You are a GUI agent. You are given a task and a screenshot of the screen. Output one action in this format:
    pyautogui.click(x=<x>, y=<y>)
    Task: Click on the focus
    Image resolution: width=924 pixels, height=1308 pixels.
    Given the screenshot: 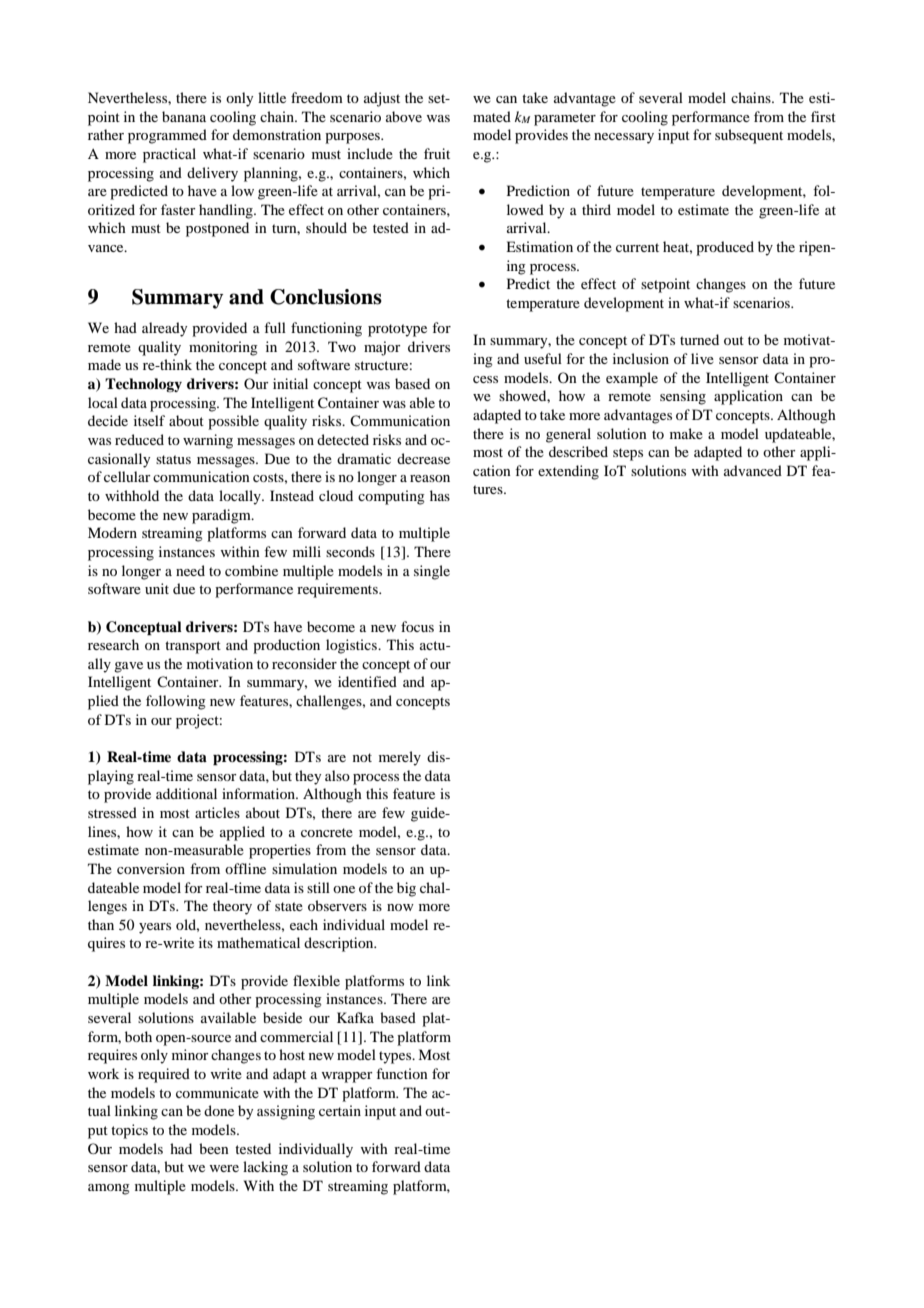 What is the action you would take?
    pyautogui.click(x=417, y=626)
